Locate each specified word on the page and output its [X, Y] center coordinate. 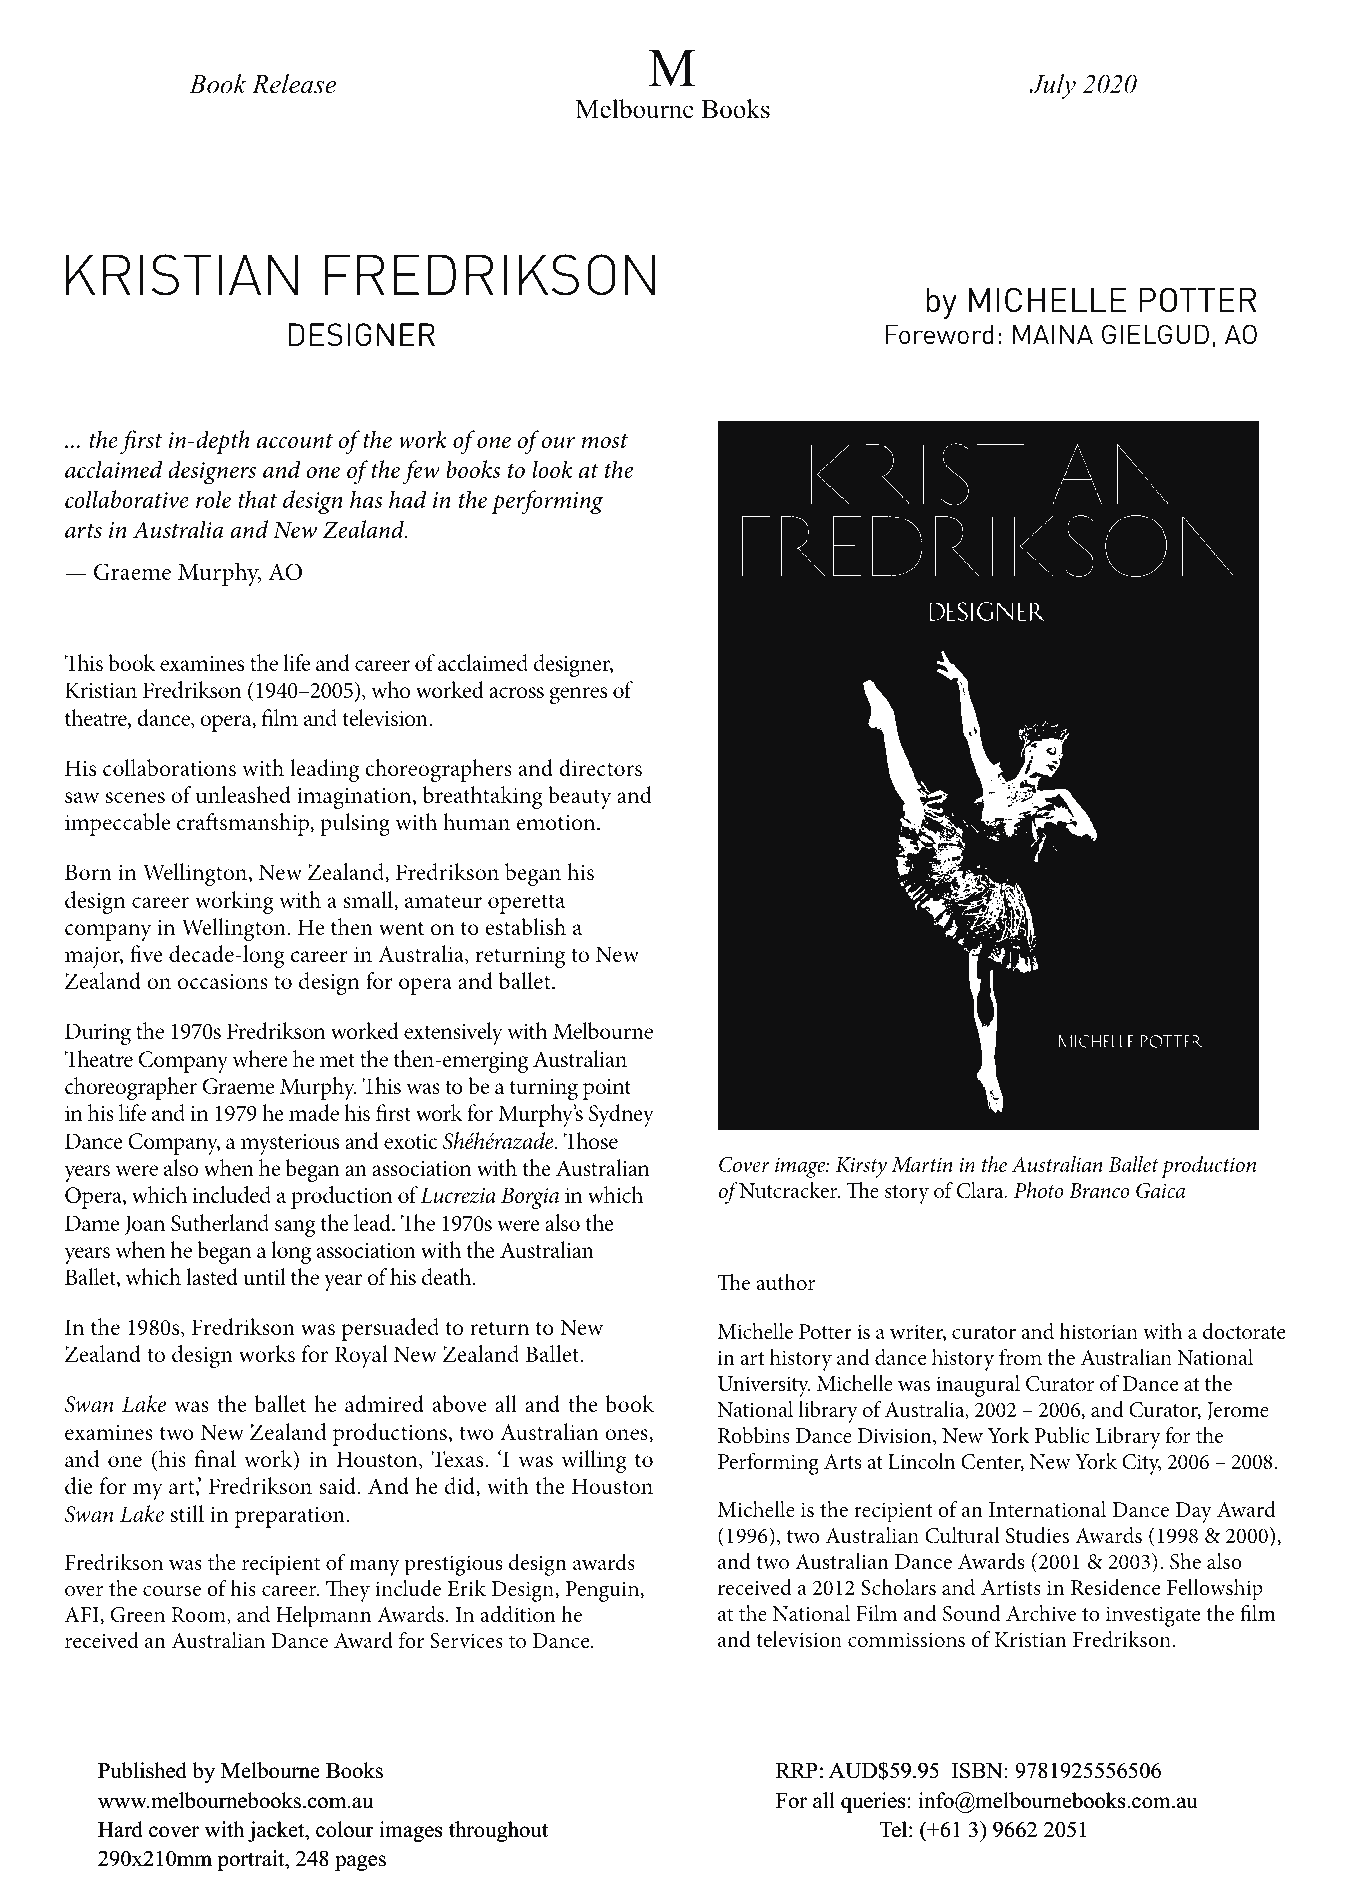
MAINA [1053, 334]
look [552, 469]
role [213, 499]
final [215, 1458]
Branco [1099, 1191]
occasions [223, 982]
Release [294, 83]
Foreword [939, 334]
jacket [277, 1831]
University [764, 1386]
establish [525, 927]
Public [1062, 1435]
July [1053, 86]
